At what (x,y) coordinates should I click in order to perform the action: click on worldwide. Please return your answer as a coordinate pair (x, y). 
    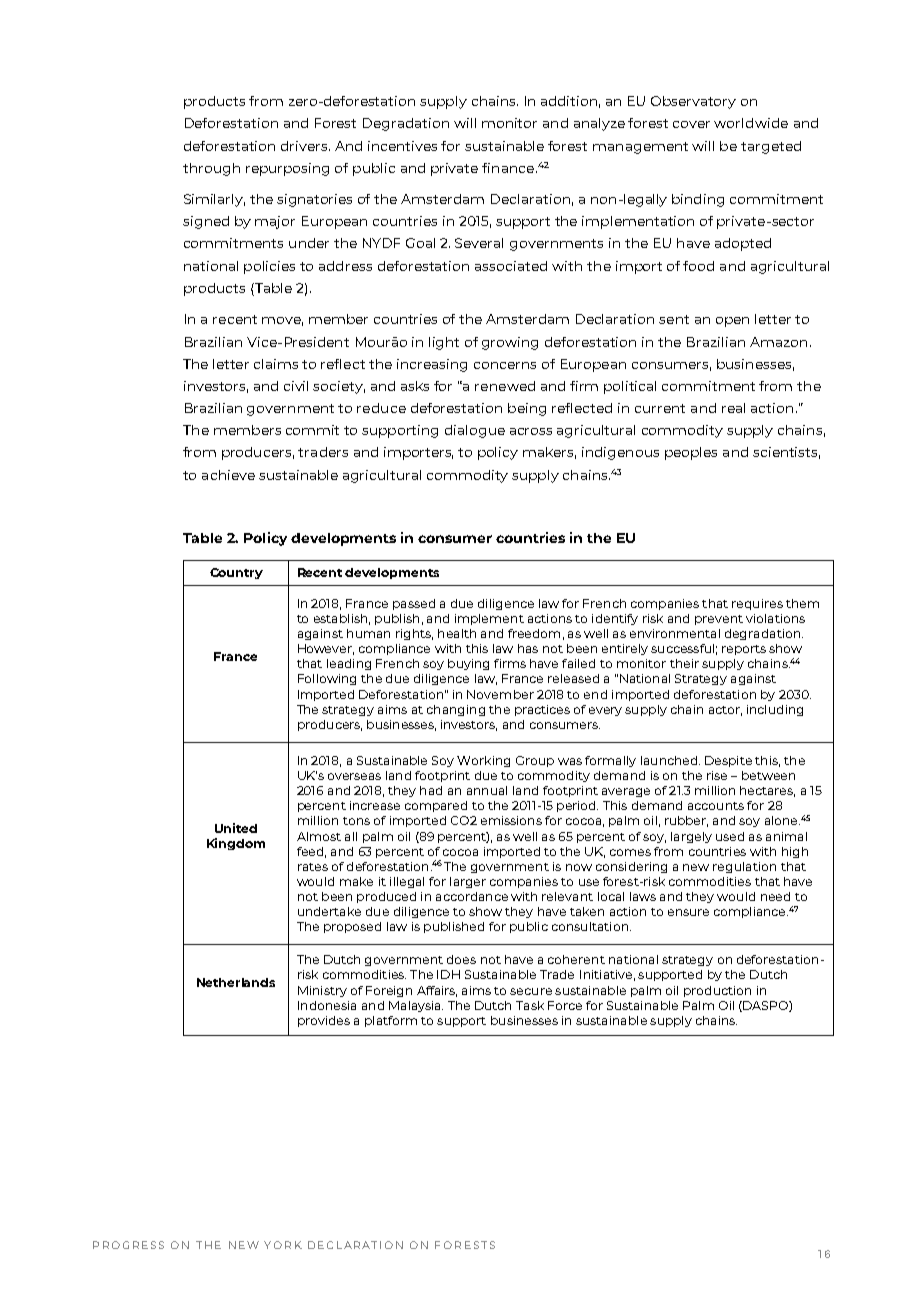
    Looking at the image, I should click on (751, 123).
